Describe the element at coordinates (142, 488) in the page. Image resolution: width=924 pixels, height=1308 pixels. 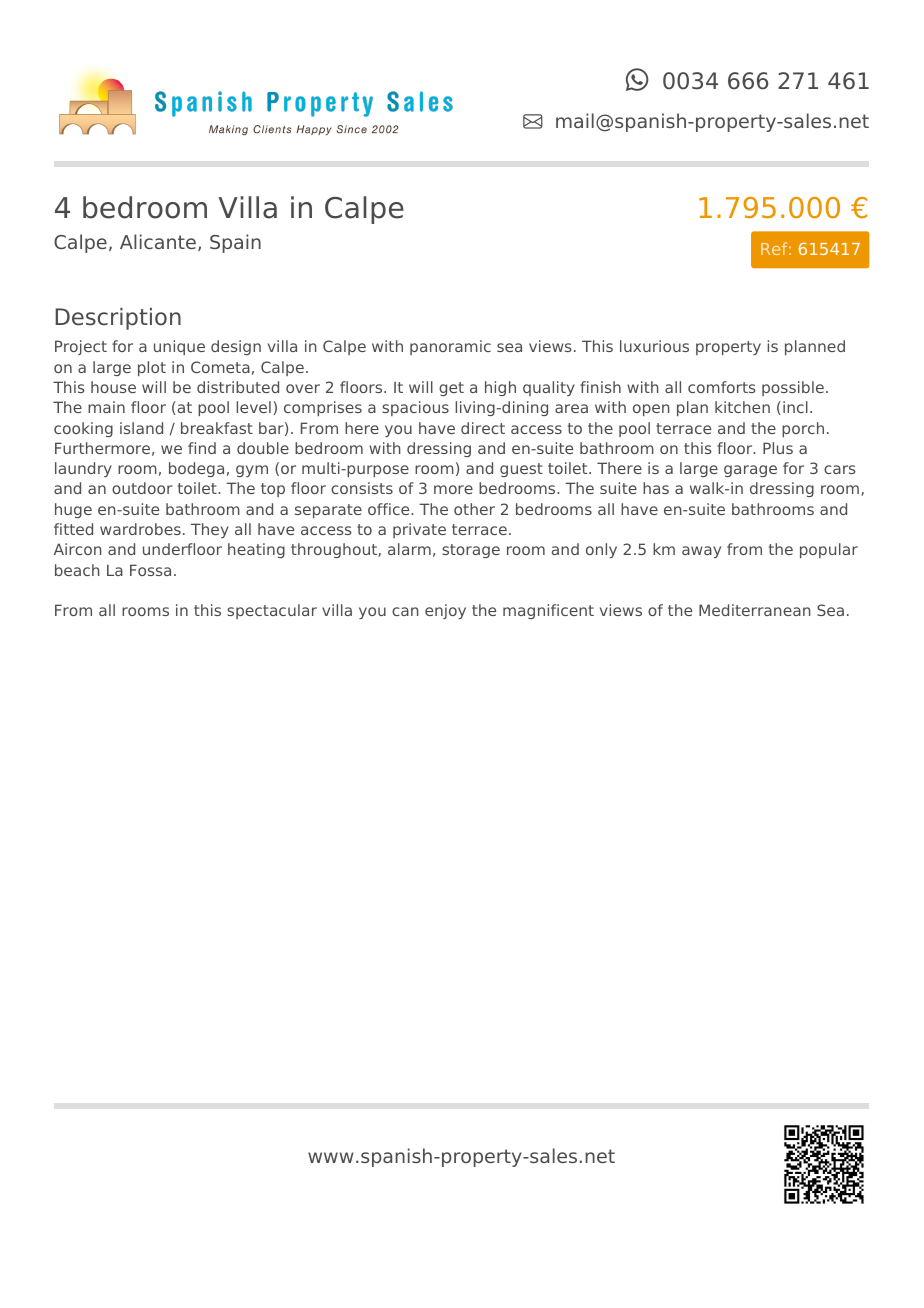
I see `outdoor` at that location.
